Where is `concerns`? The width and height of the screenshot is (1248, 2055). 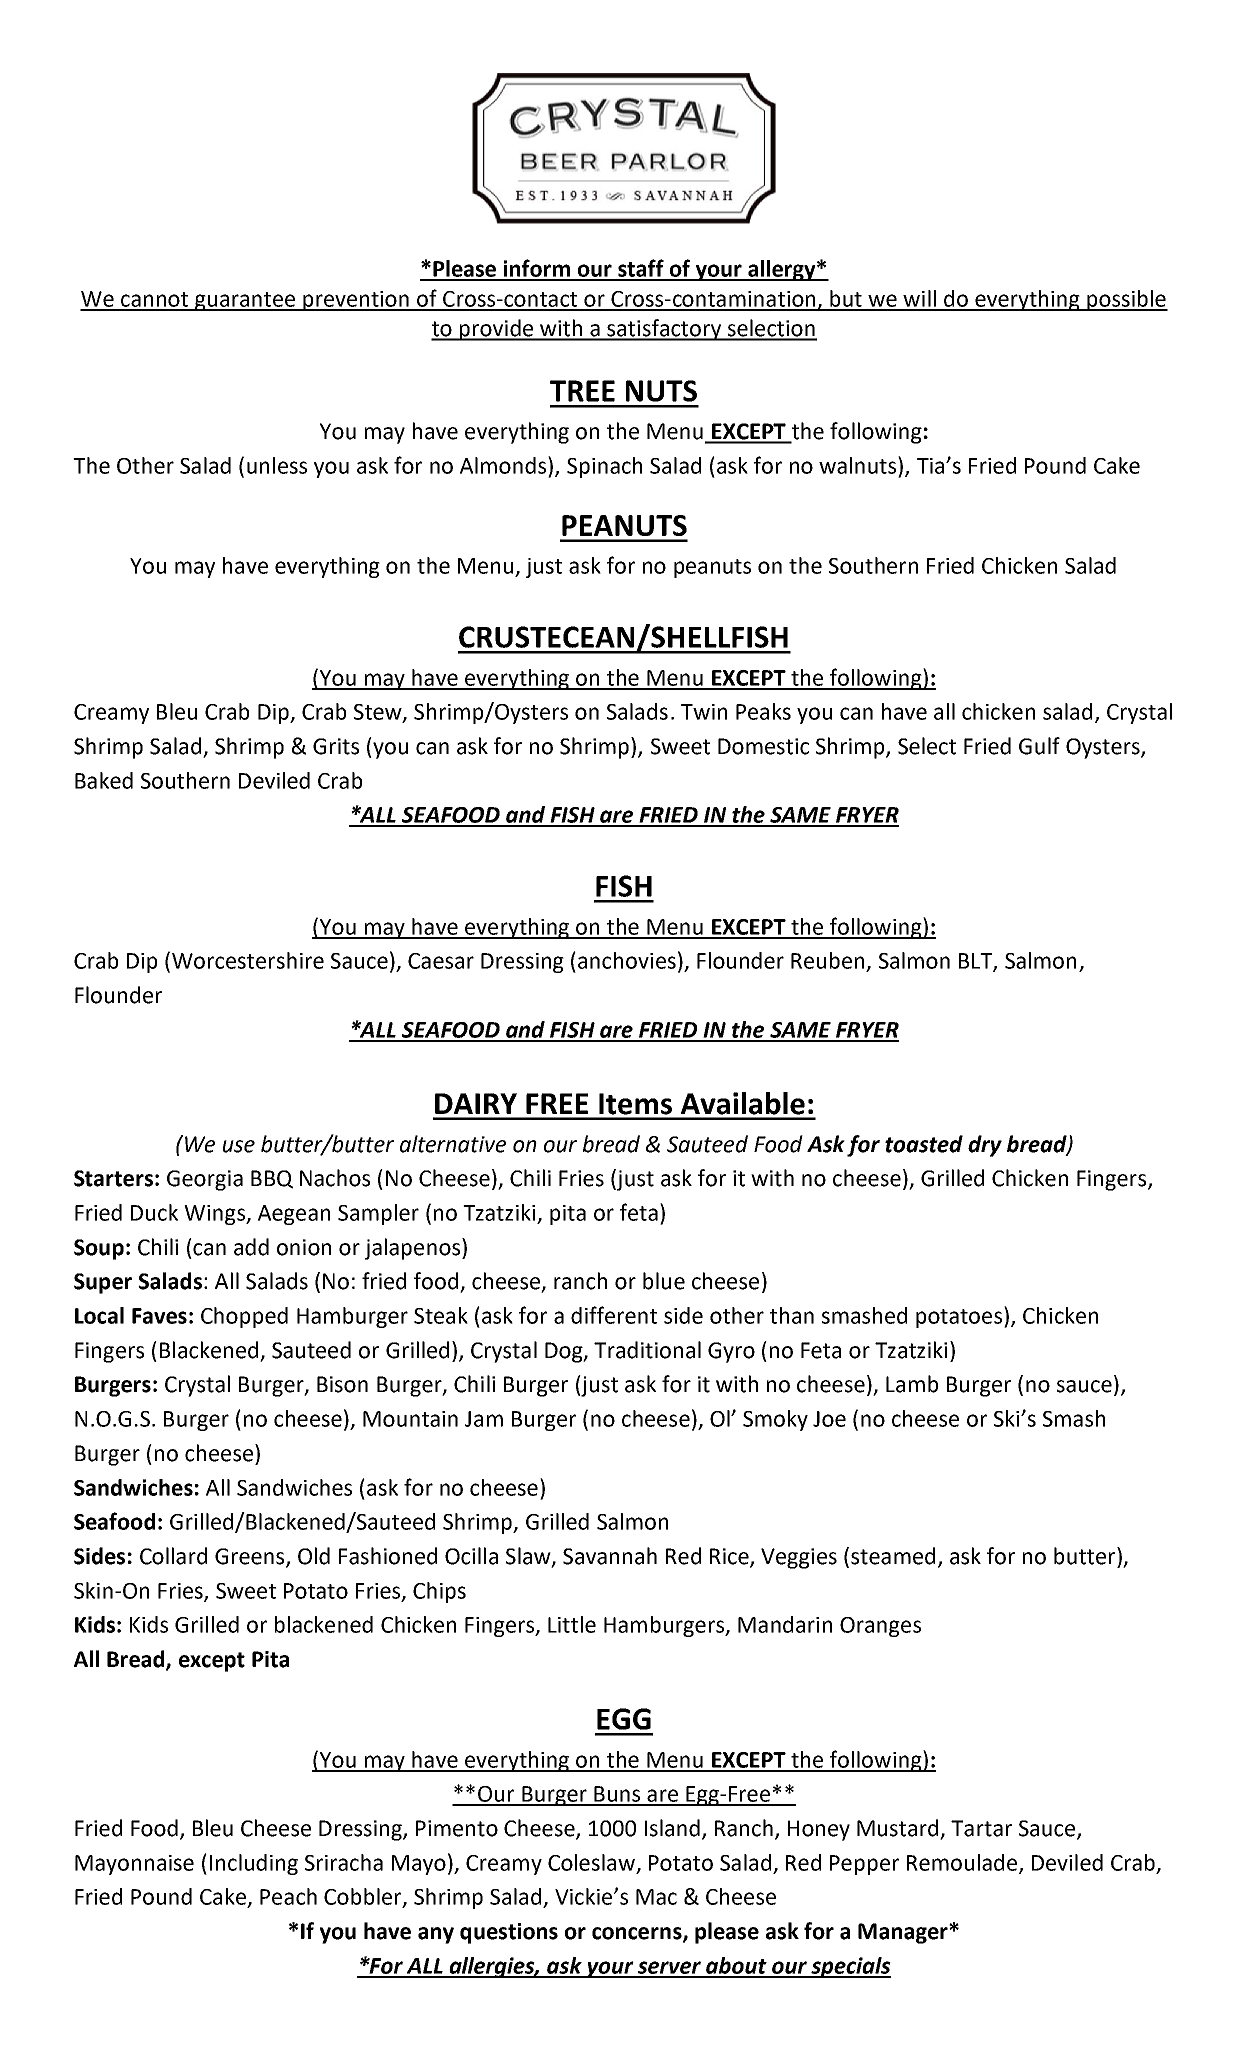 concerns is located at coordinates (638, 1934).
